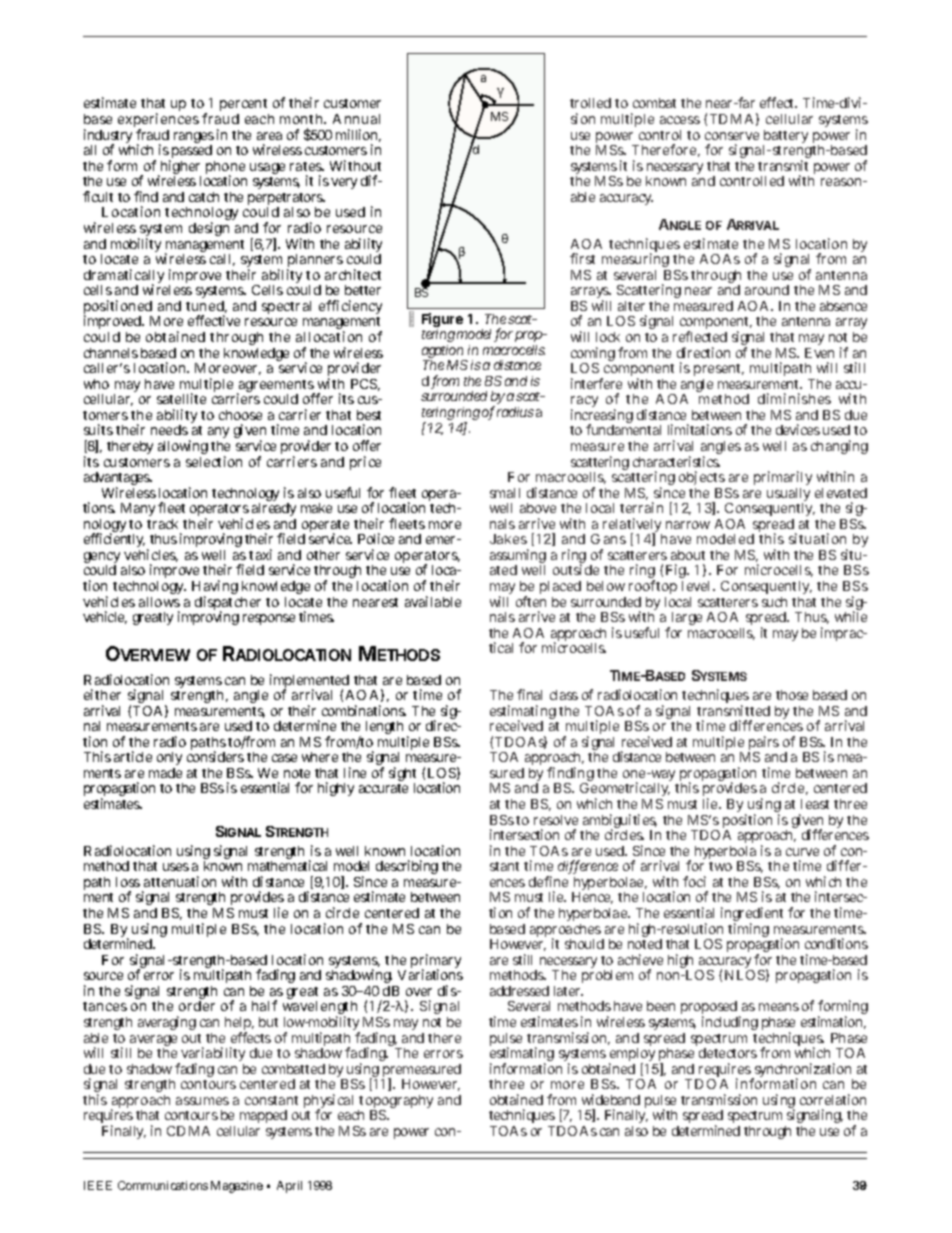 This screenshot has width=952, height=1233. What do you see at coordinates (752, 916) in the screenshot?
I see `ingredient` at bounding box center [752, 916].
